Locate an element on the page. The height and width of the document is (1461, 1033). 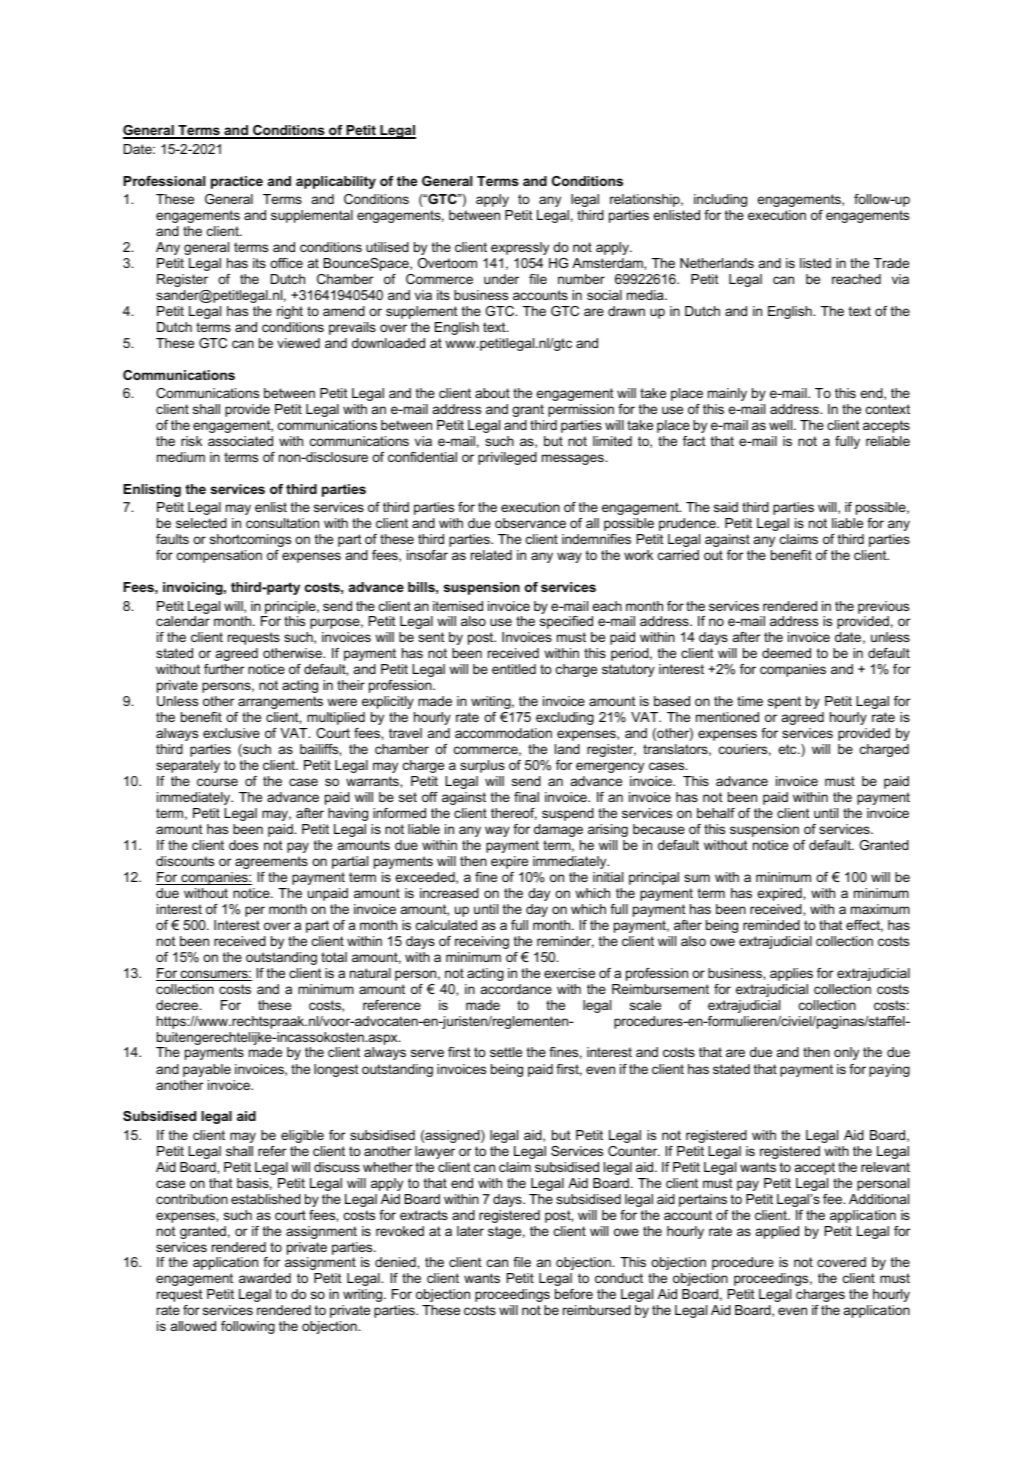
including is located at coordinates (720, 200).
